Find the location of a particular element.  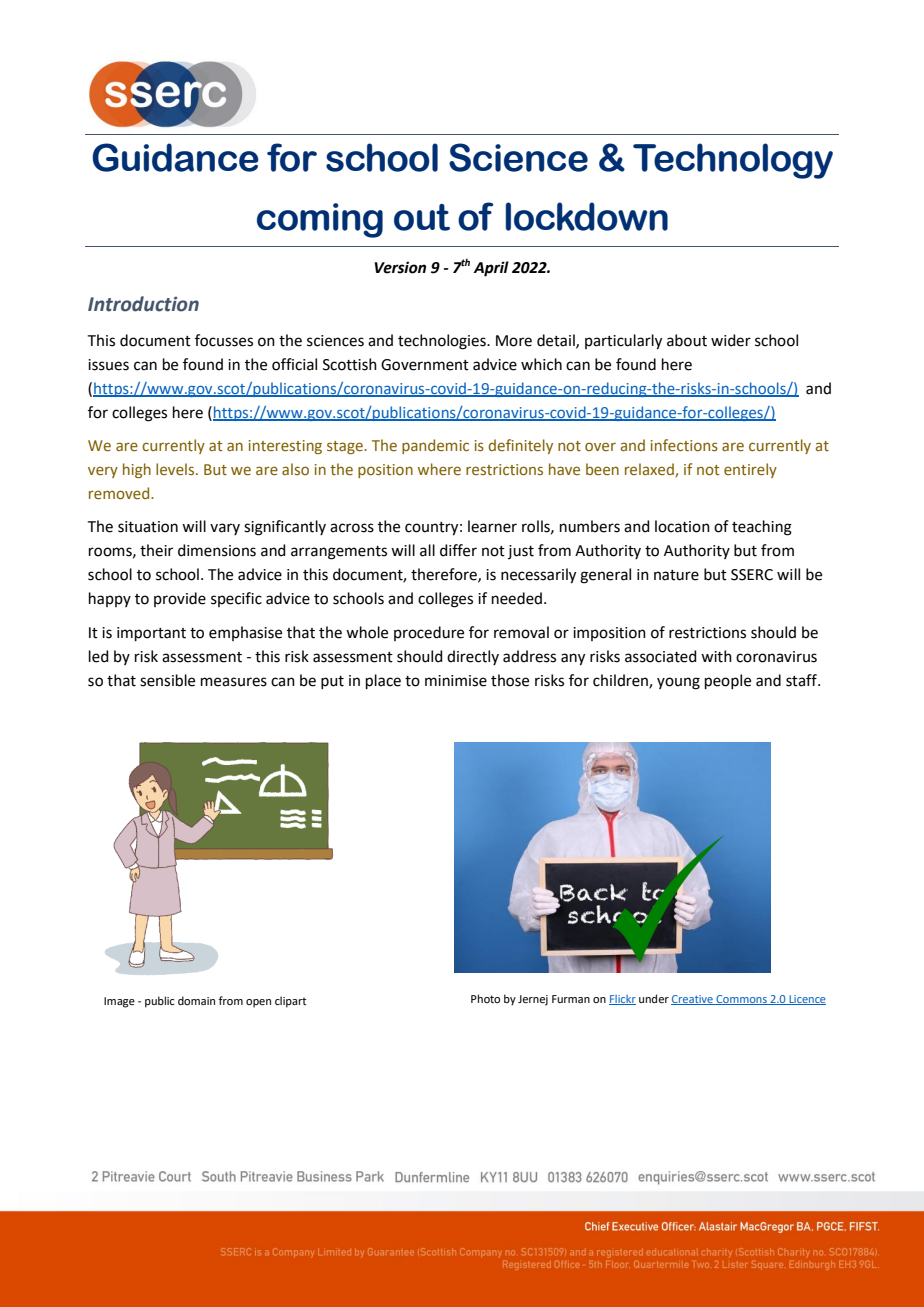

technologies is located at coordinates (443, 342).
